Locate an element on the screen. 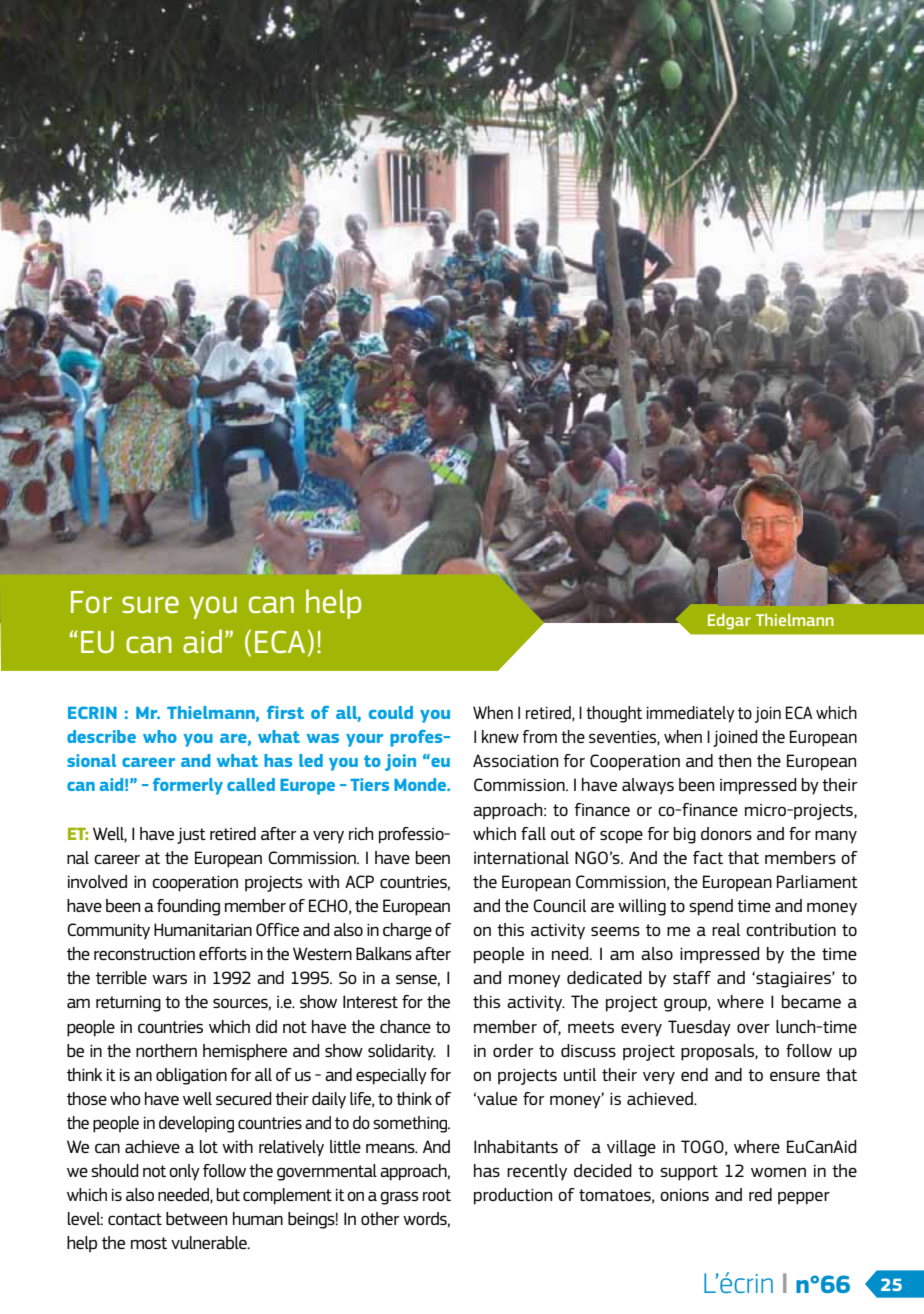  could is located at coordinates (391, 712).
